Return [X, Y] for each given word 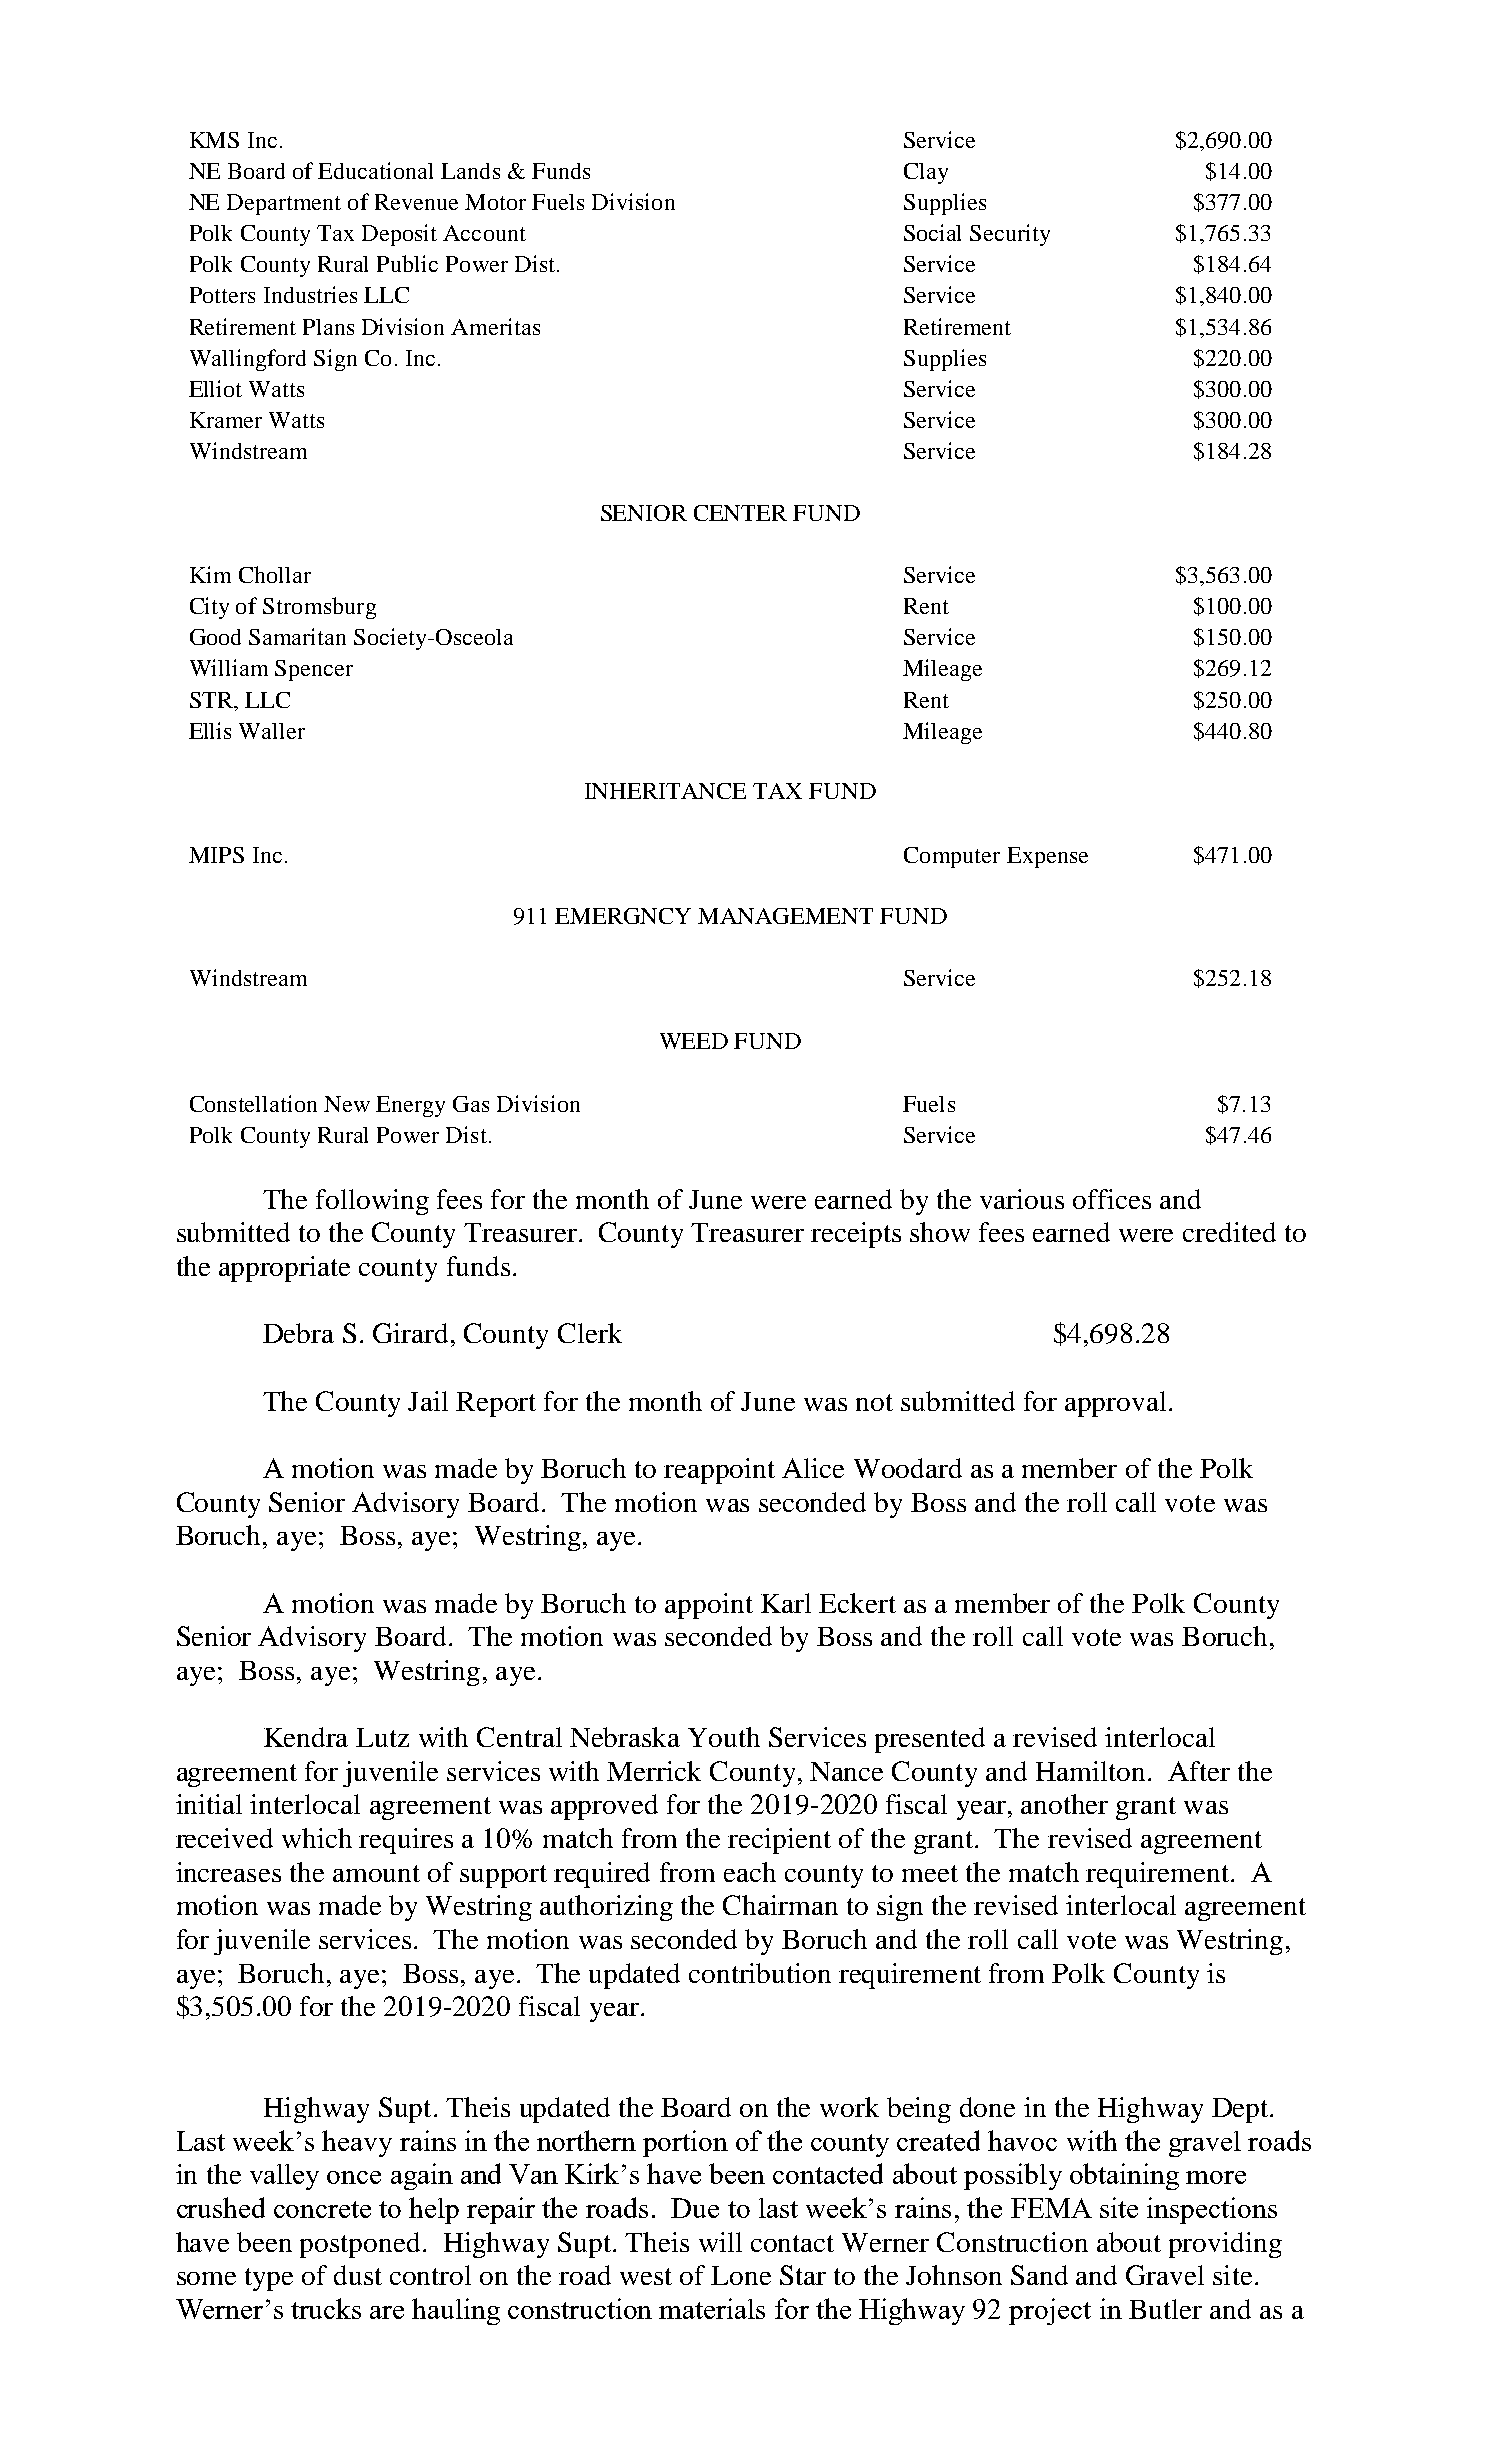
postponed [360, 2245]
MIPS [216, 855]
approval [1115, 1404]
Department [284, 204]
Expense [1047, 857]
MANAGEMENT [785, 916]
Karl [786, 1603]
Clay [926, 173]
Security [1010, 235]
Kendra [306, 1737]
